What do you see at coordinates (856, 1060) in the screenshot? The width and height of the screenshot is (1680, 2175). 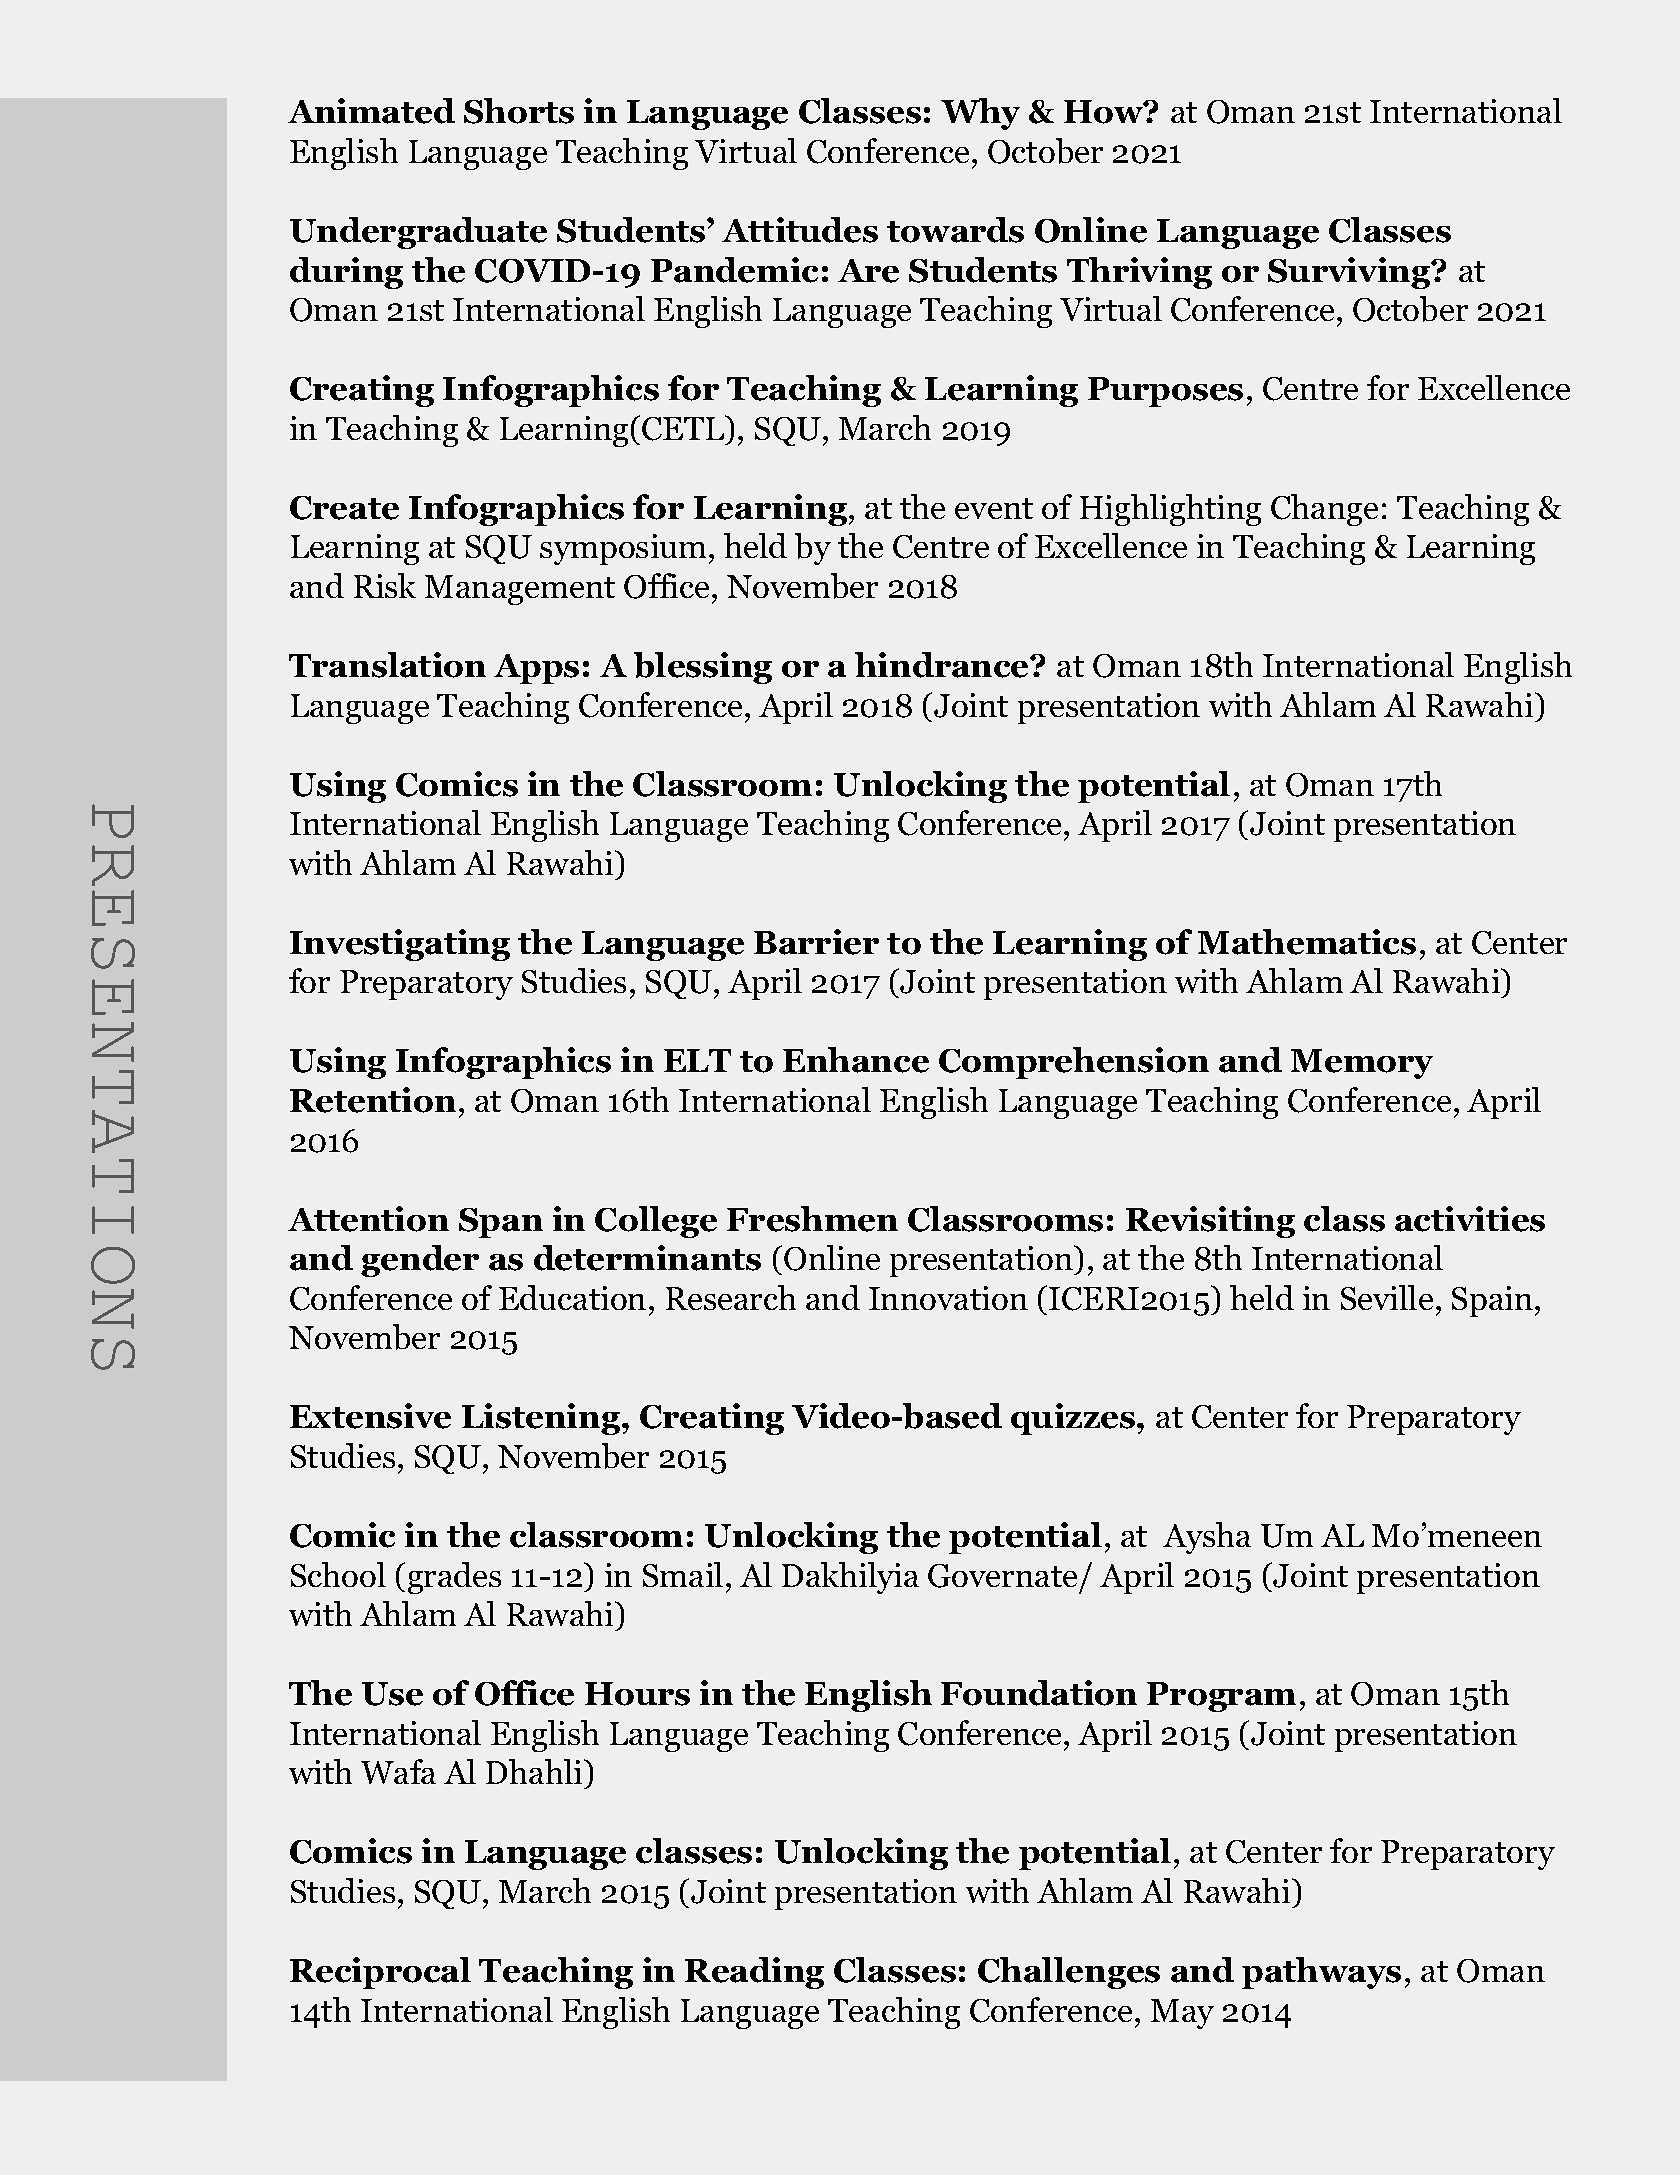 I see `Enhance` at bounding box center [856, 1060].
